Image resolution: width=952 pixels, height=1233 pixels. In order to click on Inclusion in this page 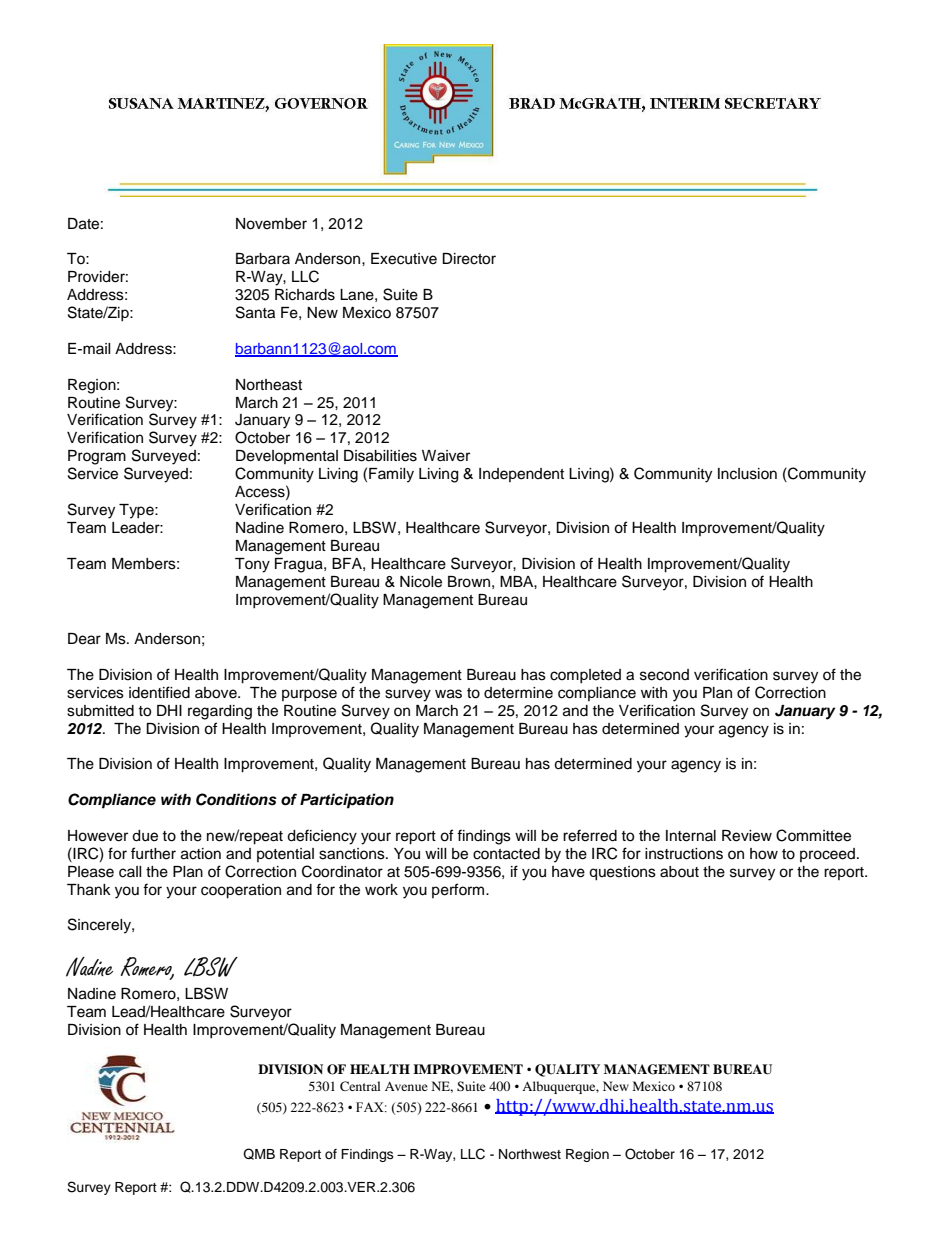, I will do `click(747, 474)`.
